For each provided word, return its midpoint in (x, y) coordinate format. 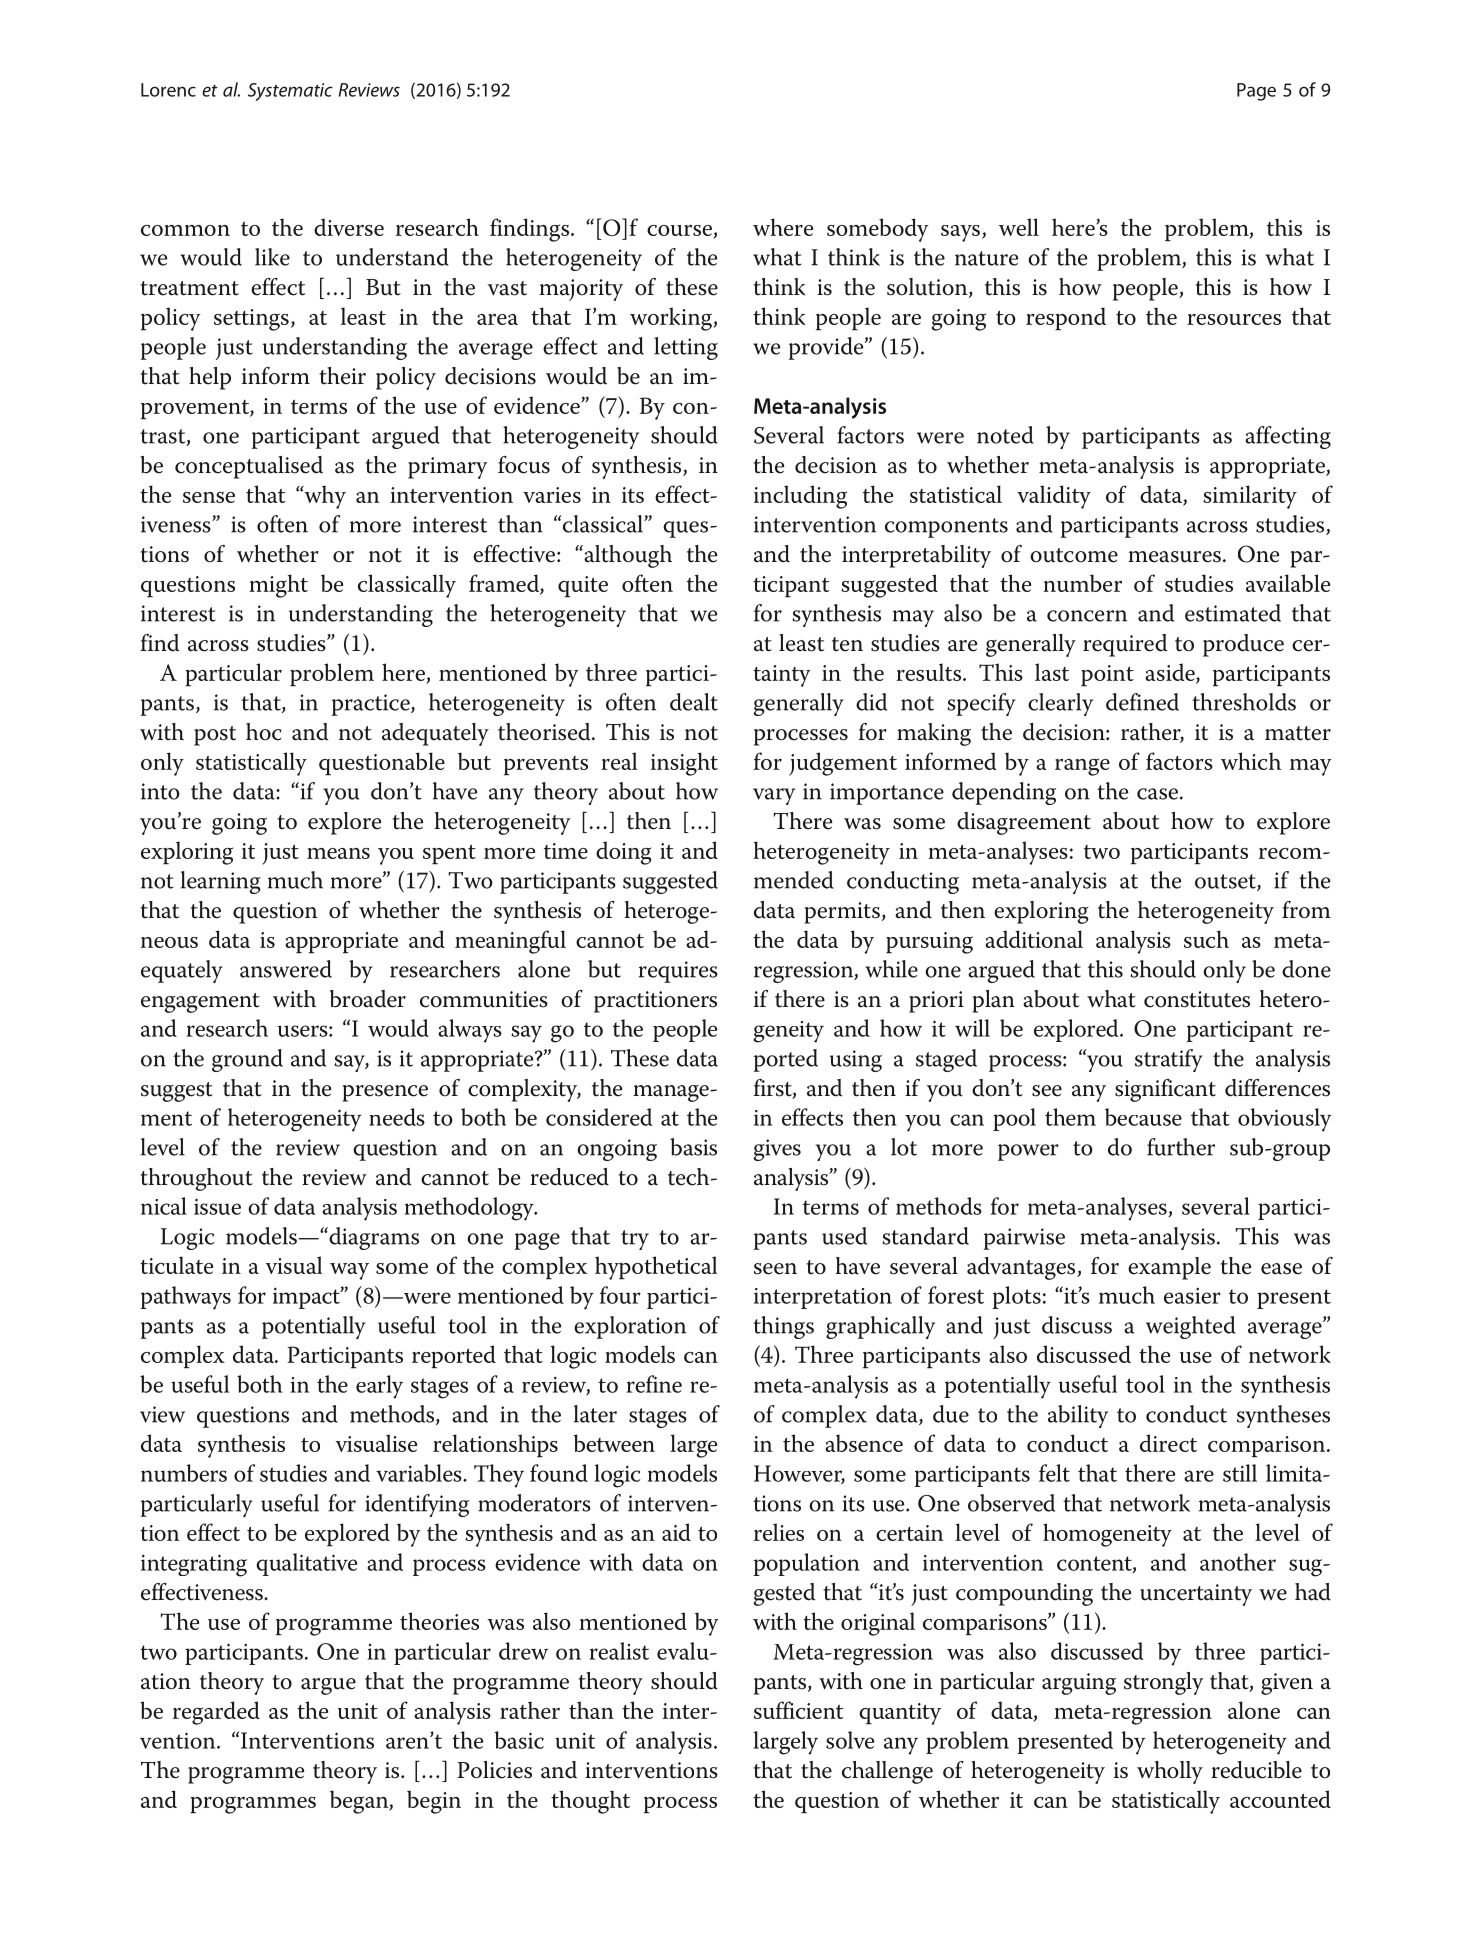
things (783, 1327)
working (672, 319)
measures (1174, 557)
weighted (1191, 1327)
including (800, 497)
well (1019, 227)
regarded (216, 1713)
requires (678, 972)
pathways (186, 1298)
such (1206, 939)
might (278, 586)
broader (368, 999)
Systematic (290, 92)
